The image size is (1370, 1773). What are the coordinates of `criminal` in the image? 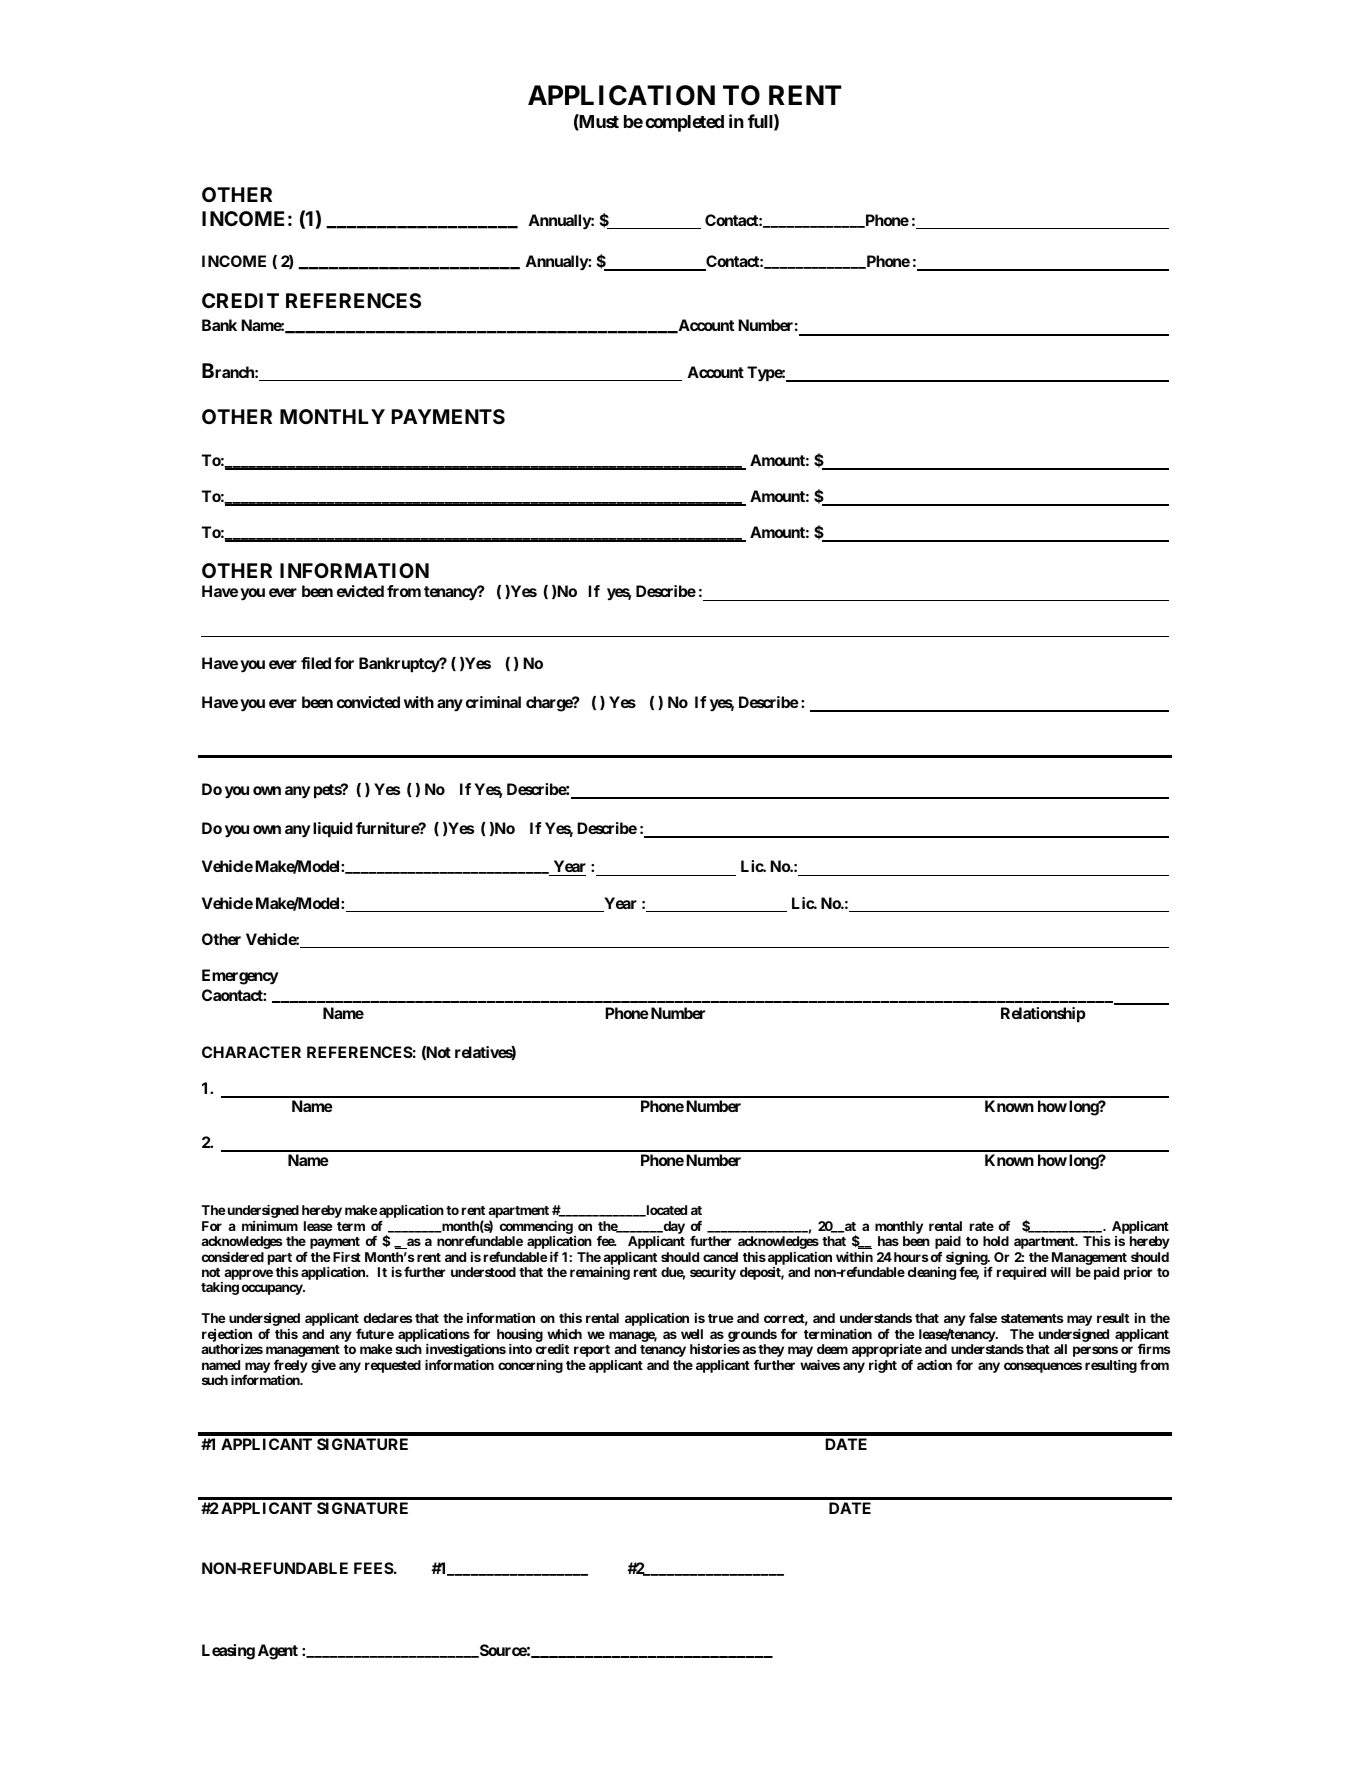 It's located at (493, 702).
